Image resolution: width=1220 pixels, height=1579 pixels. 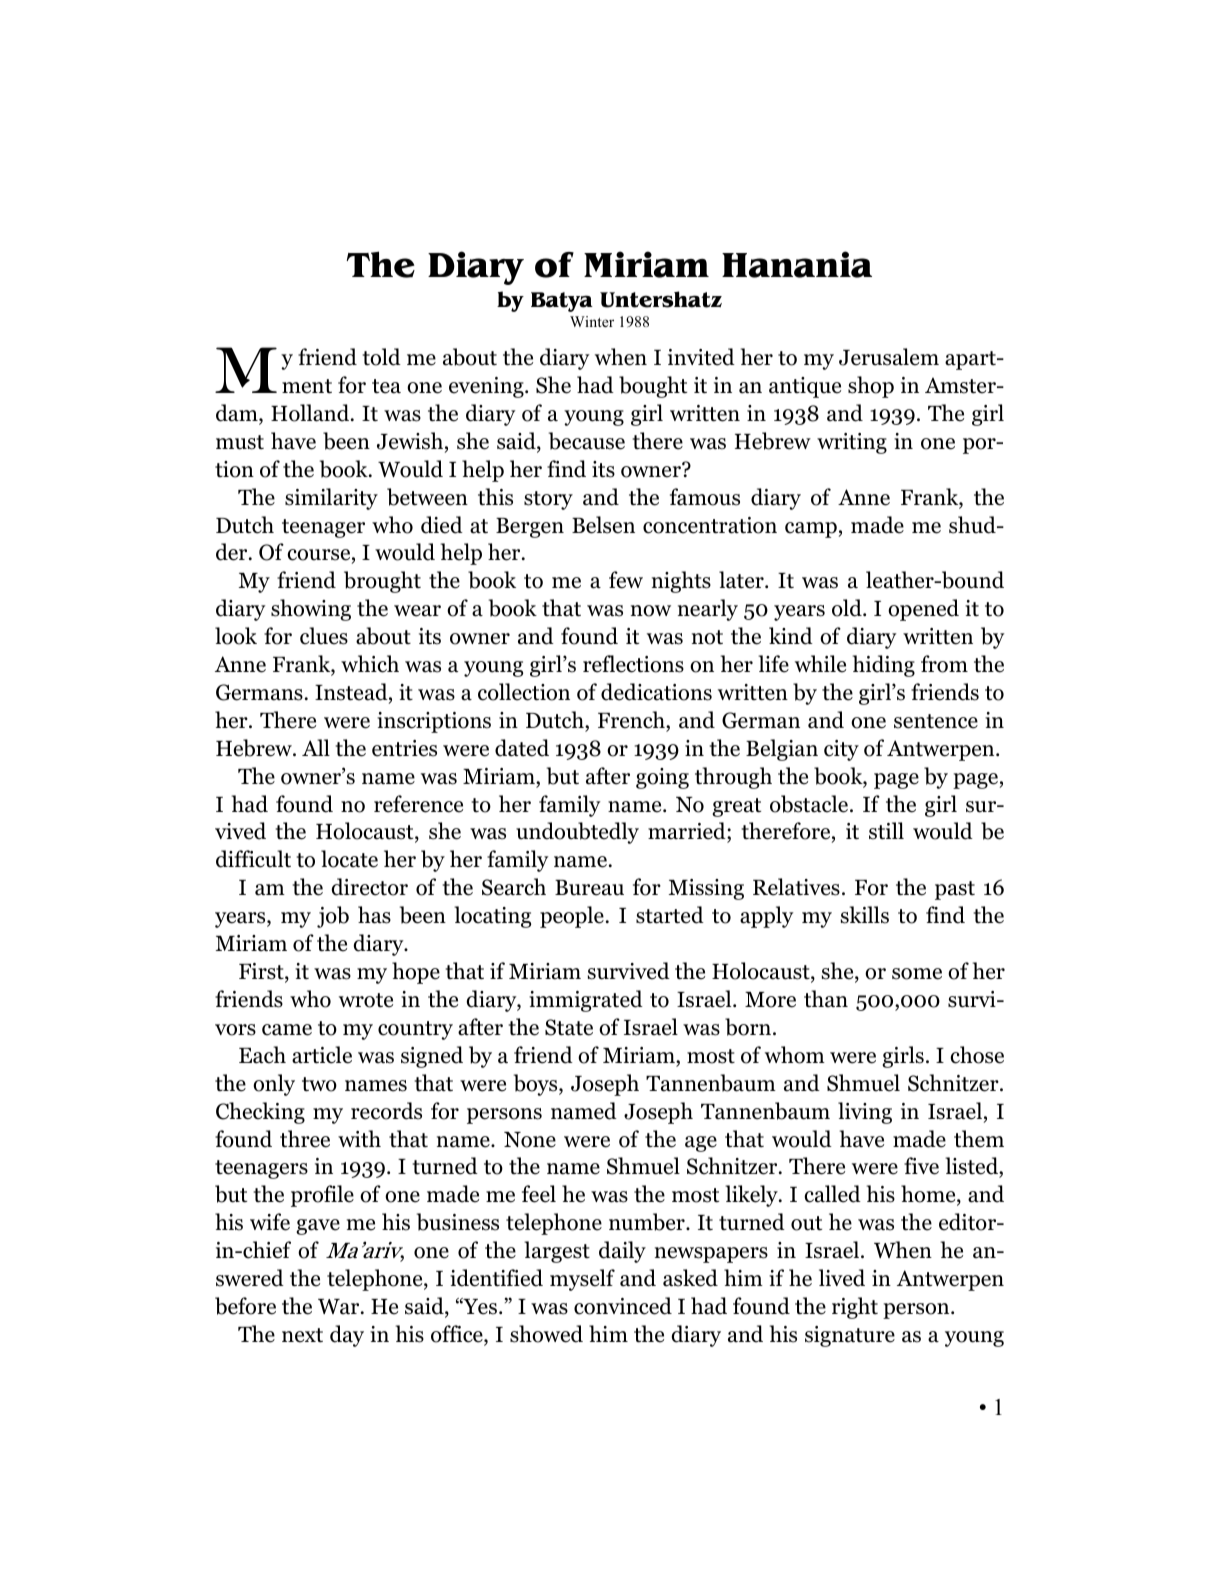 I want to click on three, so click(x=305, y=1139).
